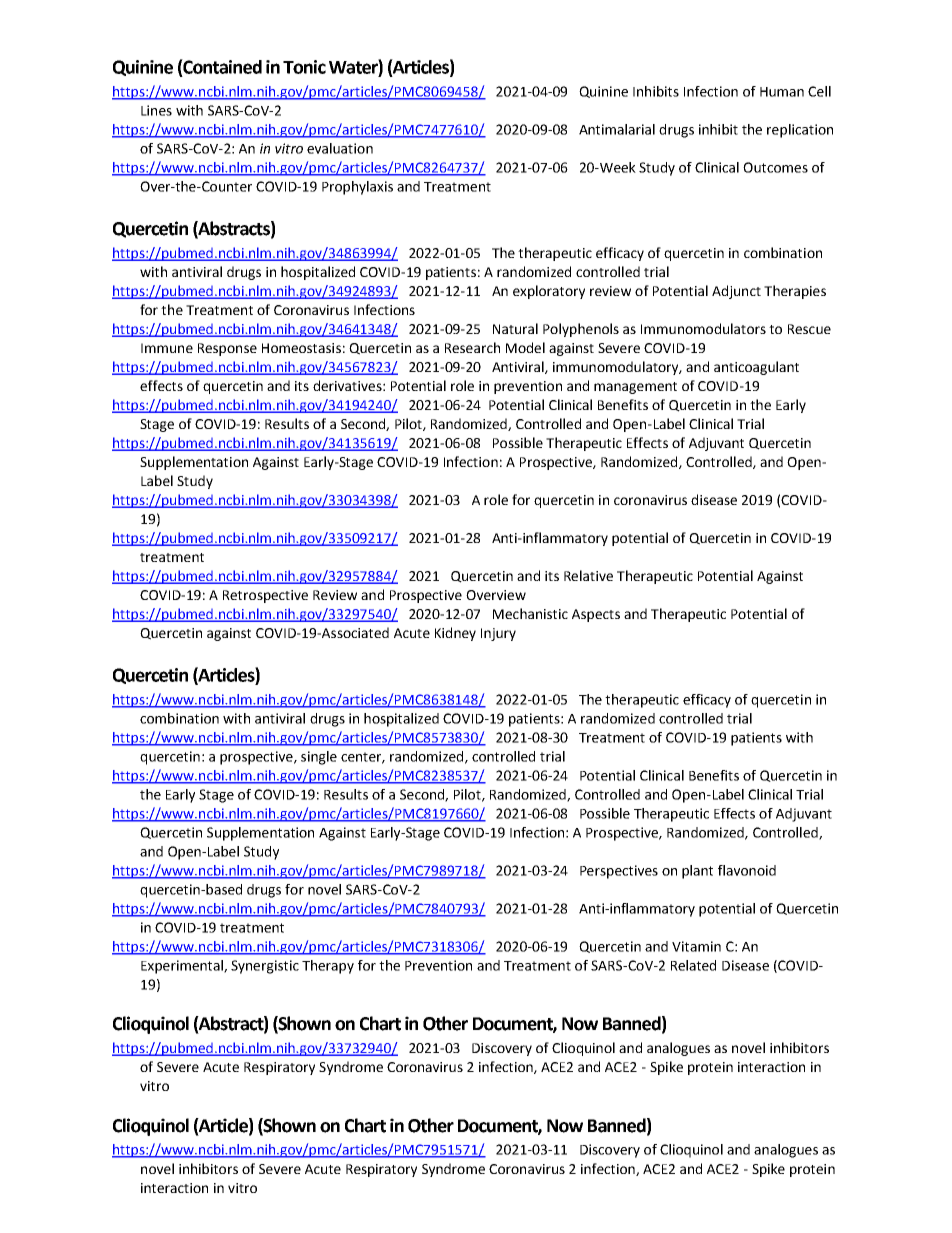 This image has height=1233, width=952. What do you see at coordinates (498, 634) in the image?
I see `Injury` at bounding box center [498, 634].
